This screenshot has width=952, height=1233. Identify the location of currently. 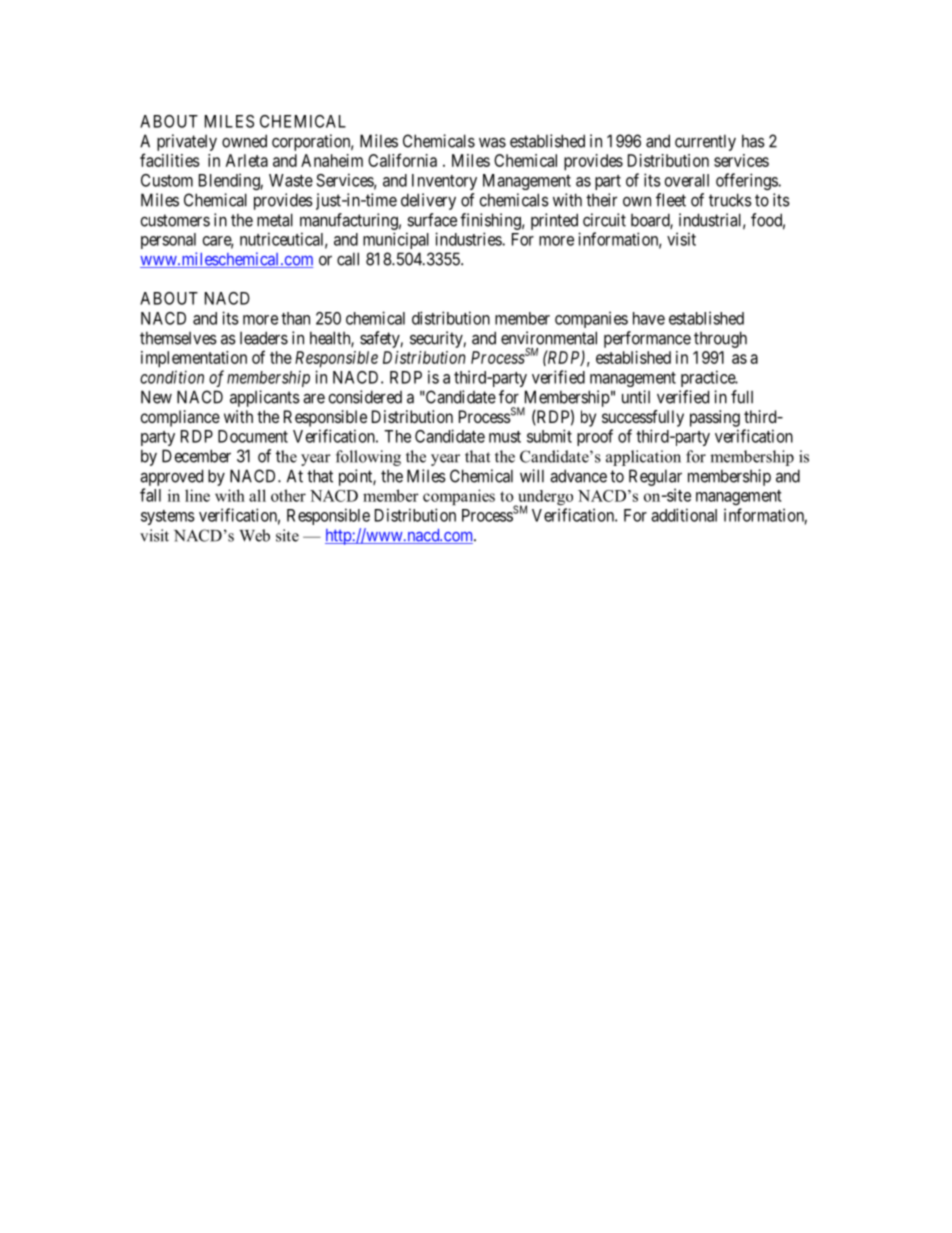
(705, 142).
